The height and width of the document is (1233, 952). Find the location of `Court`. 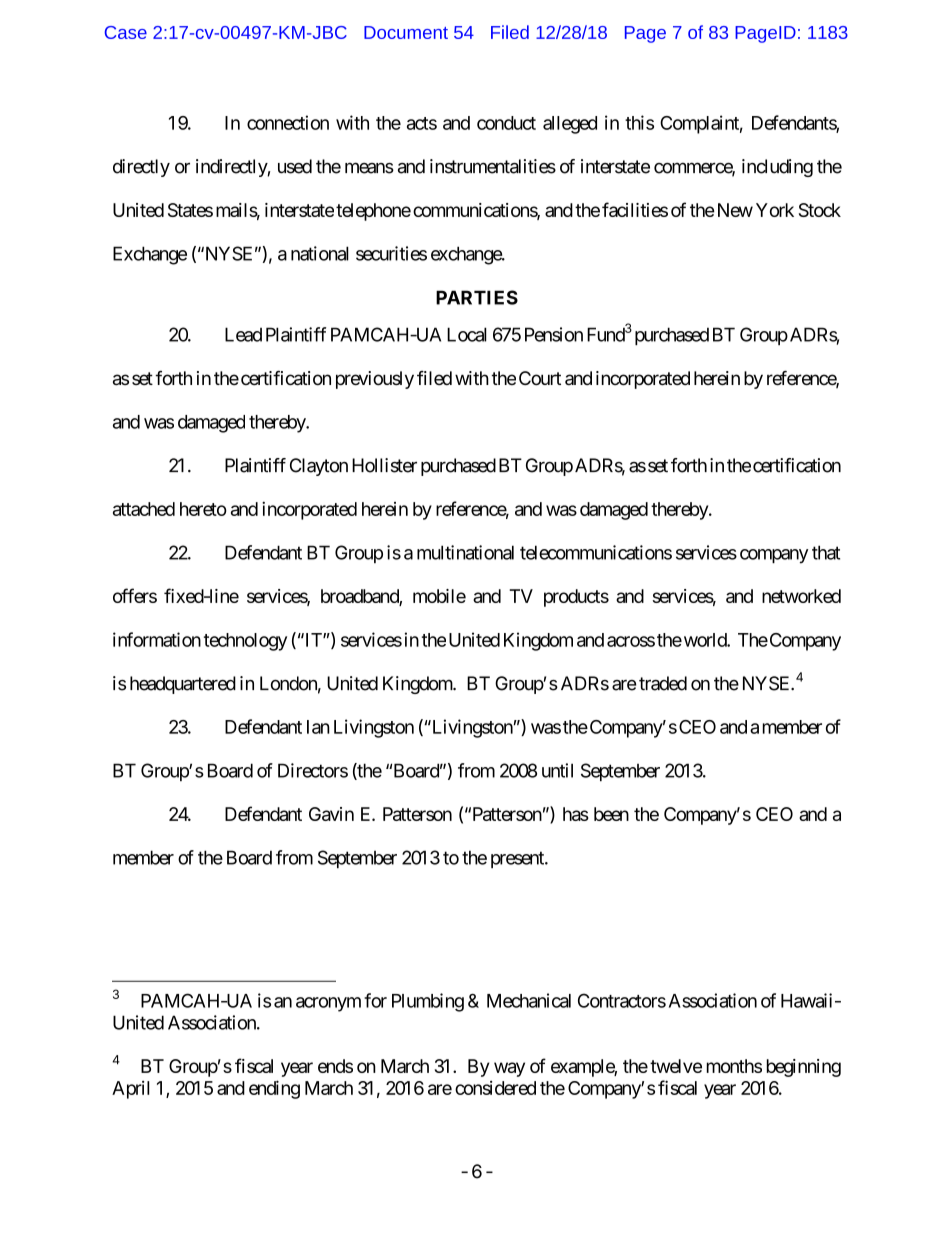

Court is located at coordinates (540, 378).
